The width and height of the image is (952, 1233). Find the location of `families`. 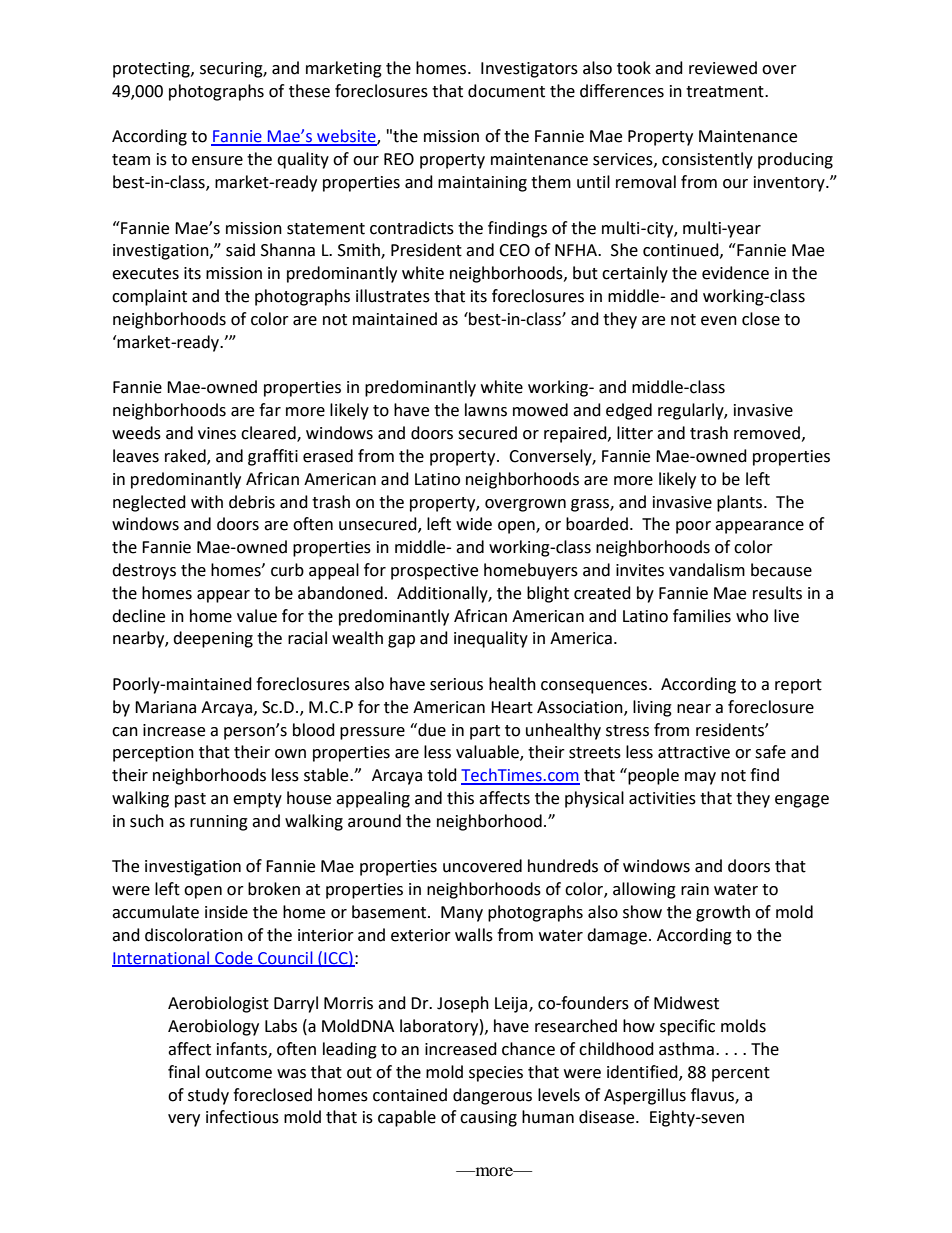

families is located at coordinates (702, 616).
